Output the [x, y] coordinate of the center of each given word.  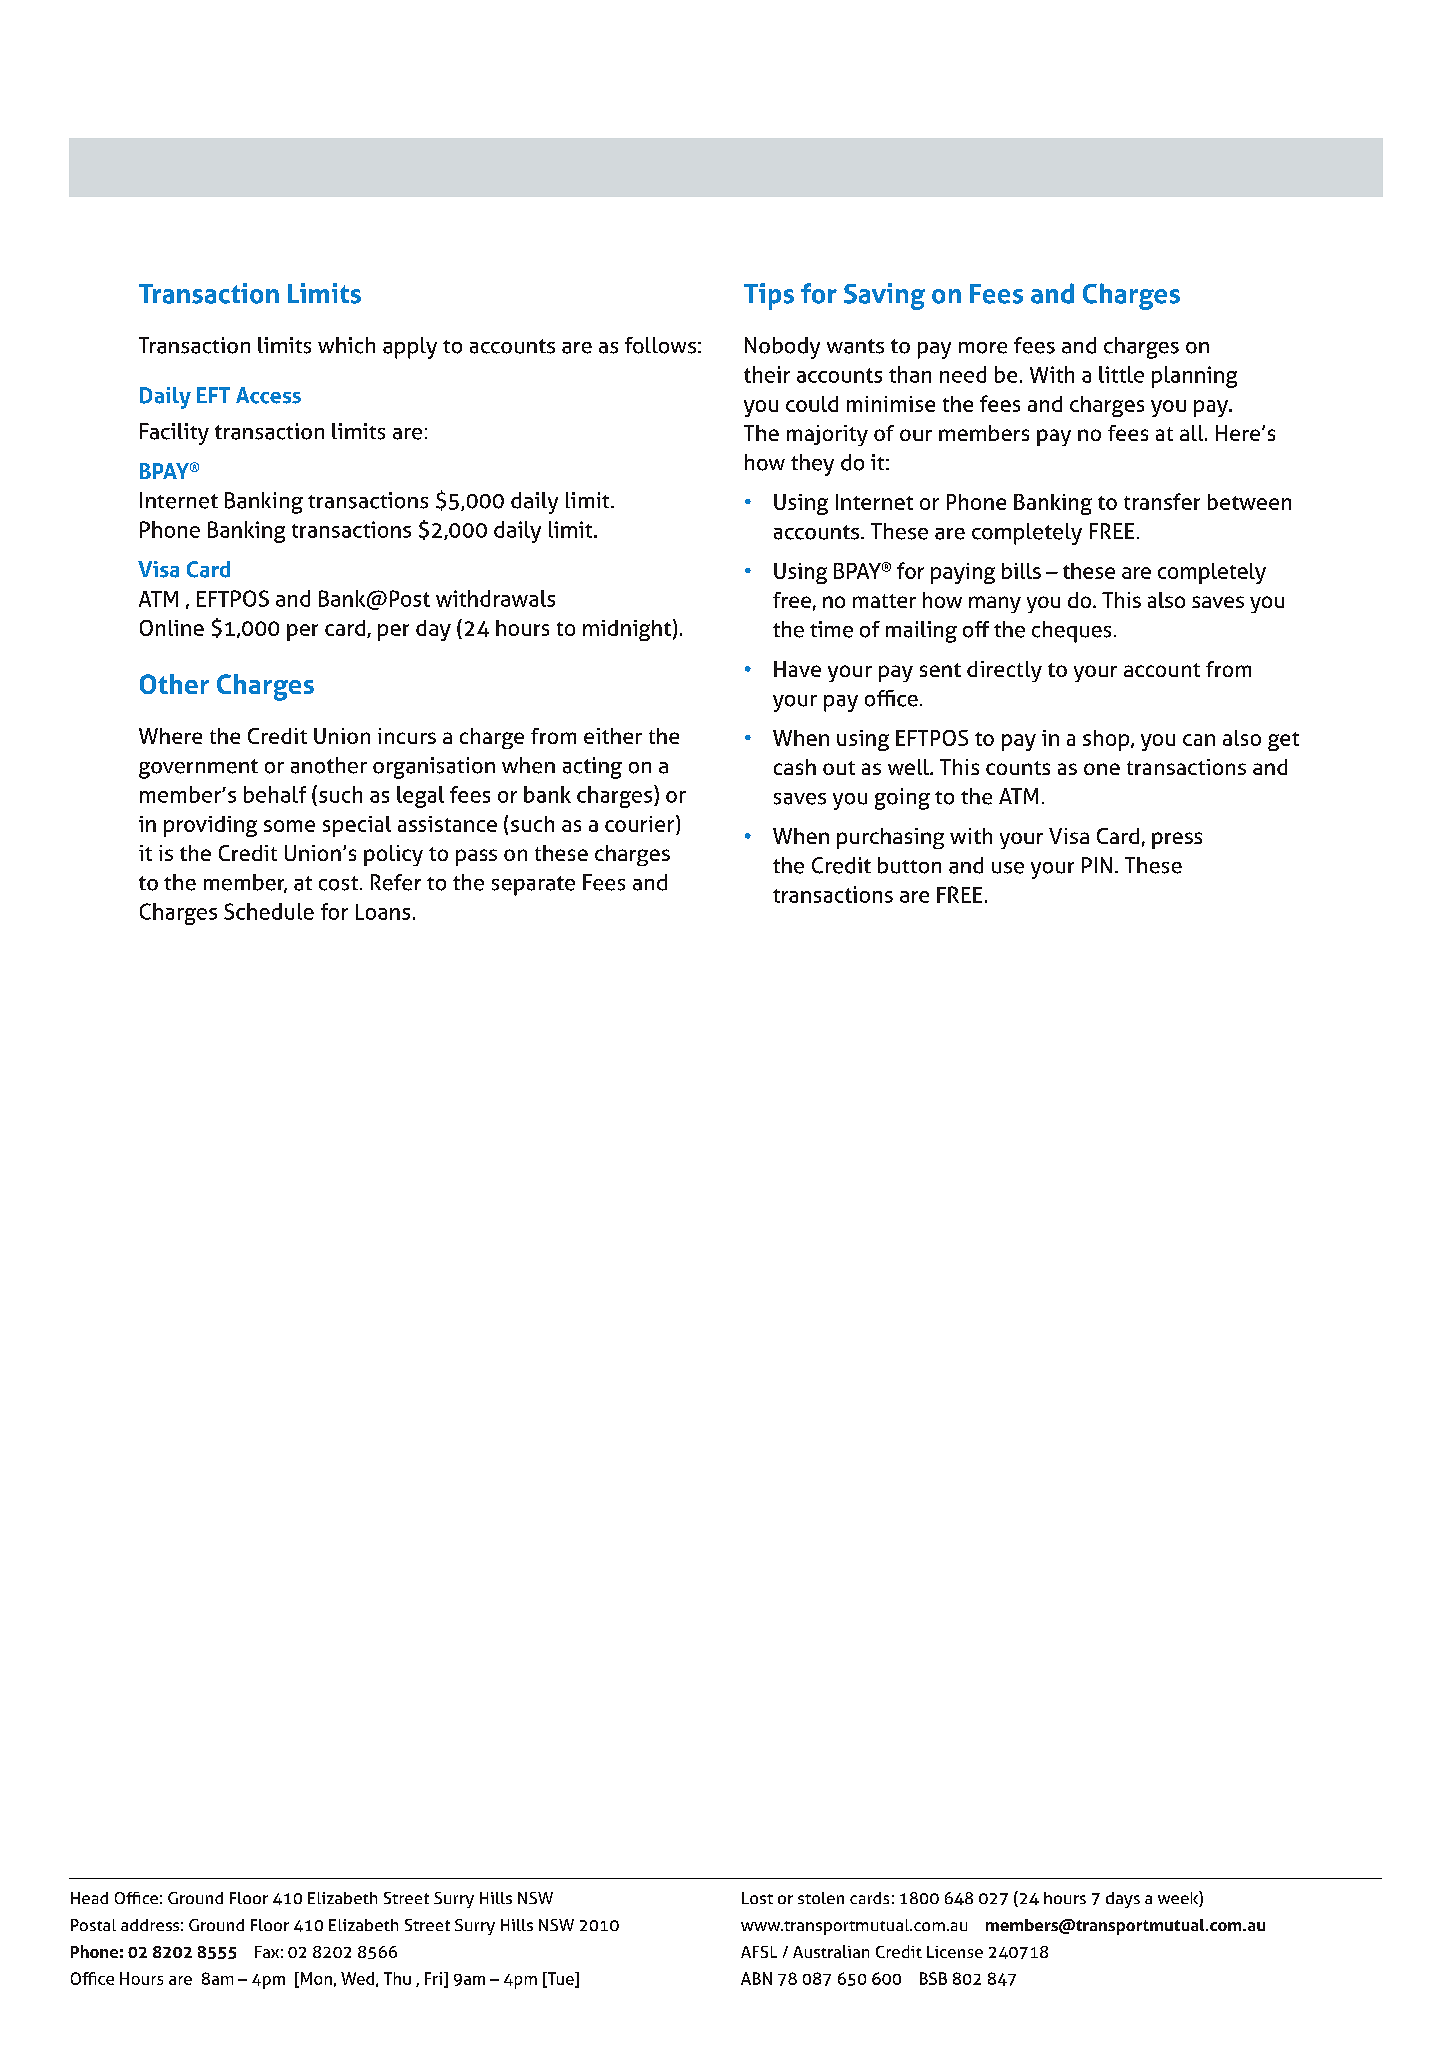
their [767, 374]
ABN [756, 1978]
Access [268, 395]
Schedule [269, 911]
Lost [757, 1898]
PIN [1097, 865]
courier [641, 825]
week [1179, 1899]
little [1121, 374]
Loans [383, 912]
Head [89, 1898]
